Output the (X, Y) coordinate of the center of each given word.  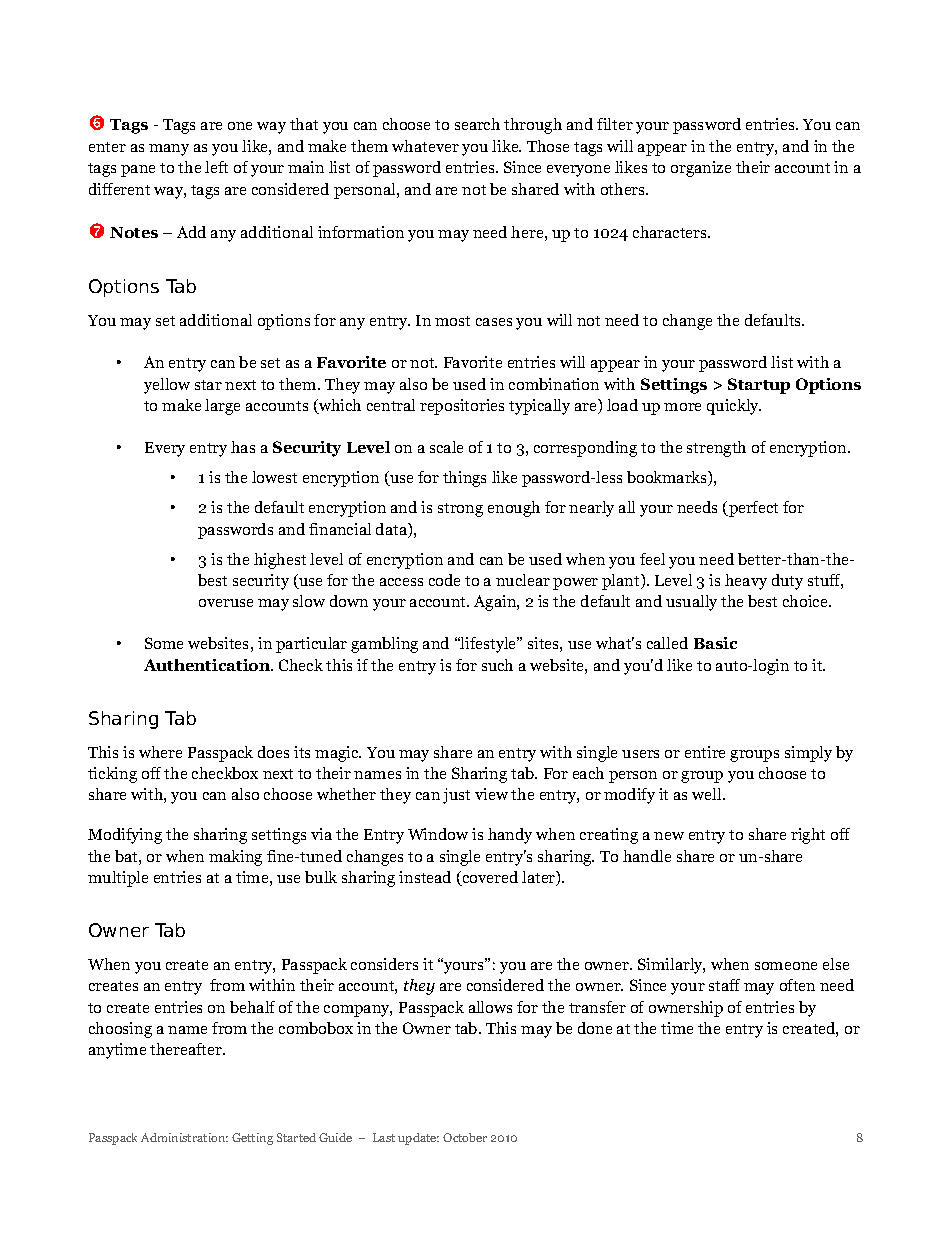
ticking (112, 775)
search (477, 124)
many (169, 150)
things (464, 479)
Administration (184, 1137)
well (708, 794)
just (456, 796)
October (465, 1137)
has (243, 447)
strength (716, 449)
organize (701, 169)
